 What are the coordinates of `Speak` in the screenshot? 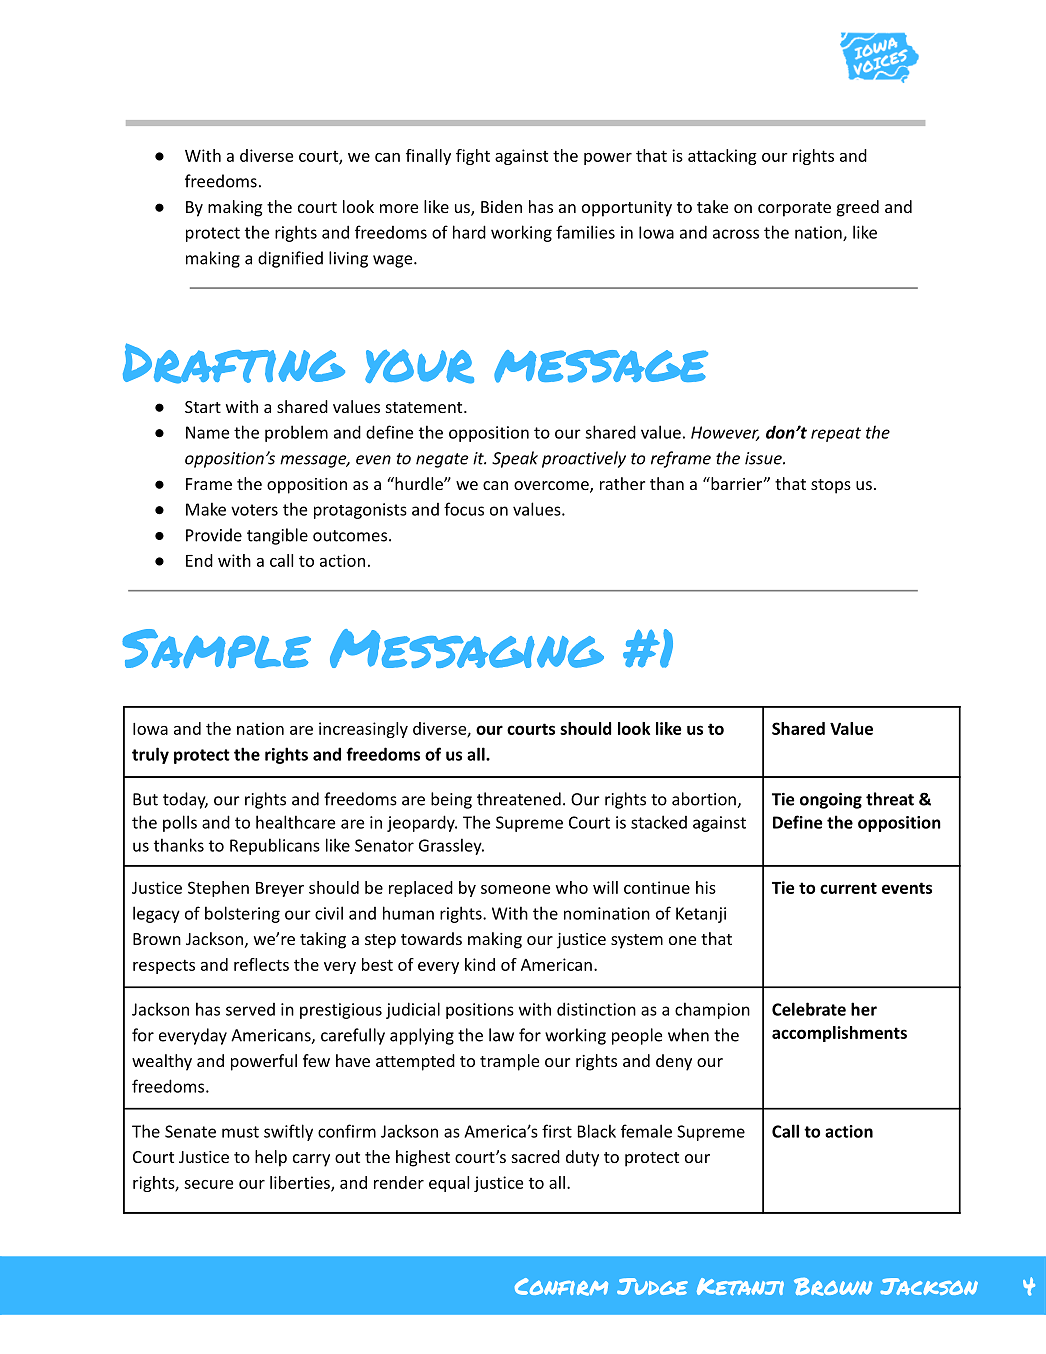 It's located at (515, 459).
